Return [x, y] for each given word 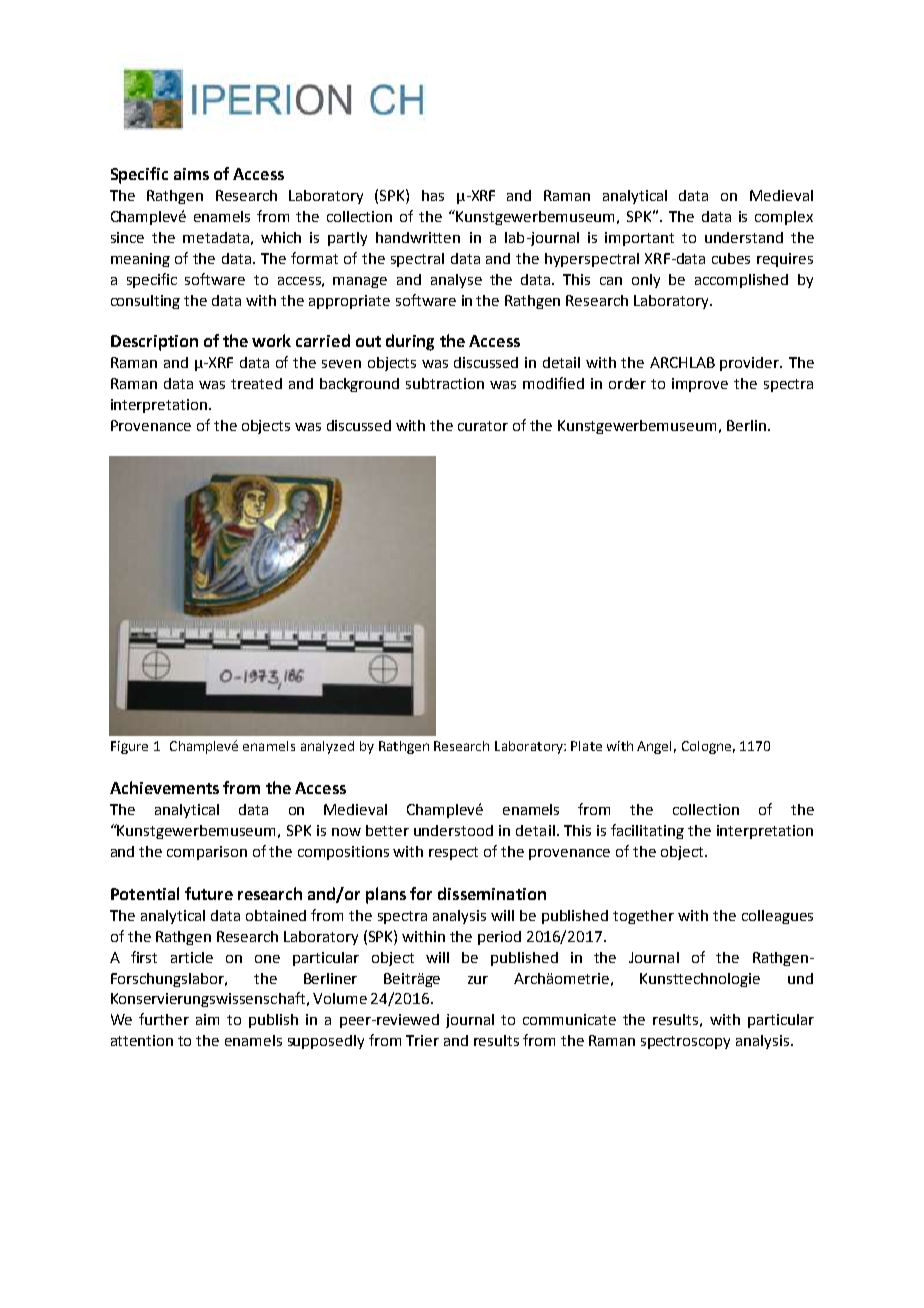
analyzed [327, 747]
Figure [129, 747]
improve [700, 385]
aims [191, 174]
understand [744, 237]
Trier [422, 1040]
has [433, 195]
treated [256, 383]
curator [483, 426]
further [164, 1019]
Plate [586, 746]
